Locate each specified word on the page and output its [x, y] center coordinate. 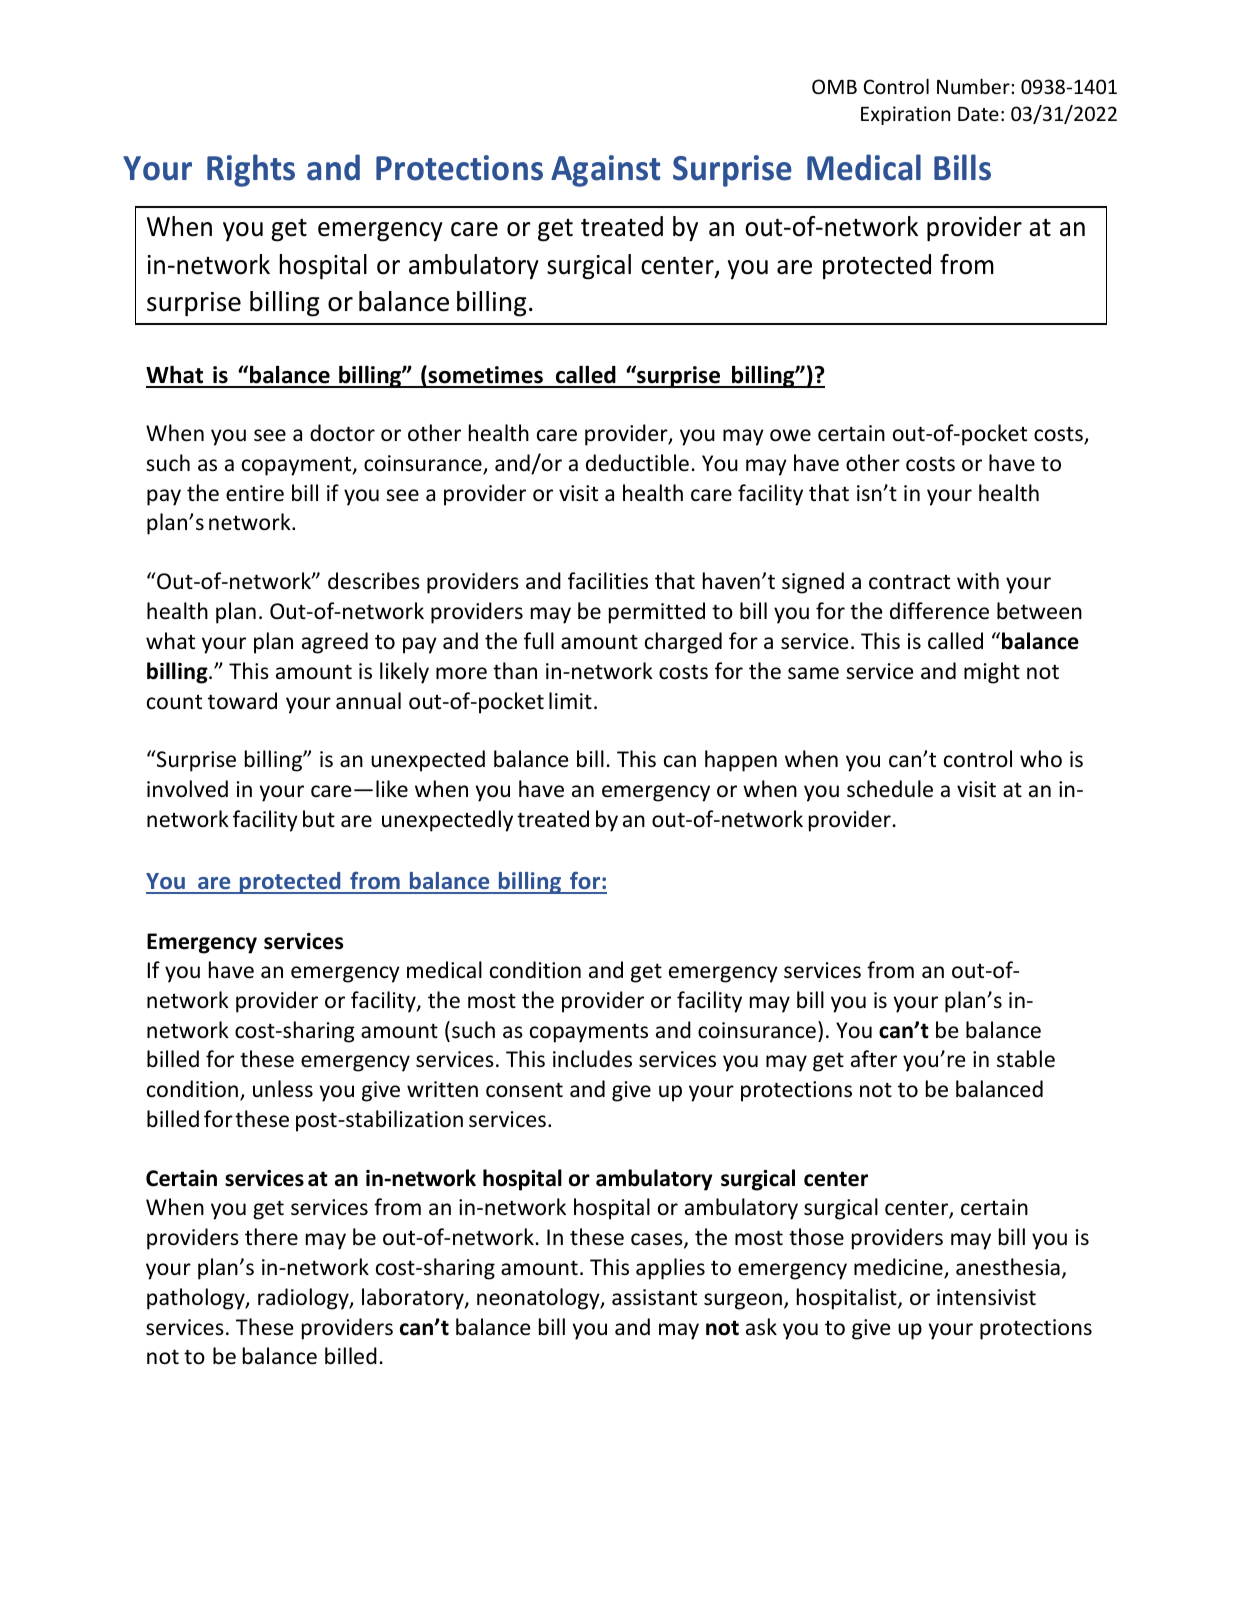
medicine [899, 1268]
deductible [637, 463]
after [874, 1059]
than [515, 670]
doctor [342, 433]
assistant [654, 1297]
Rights [251, 170]
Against [605, 171]
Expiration [905, 115]
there [271, 1237]
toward [242, 701]
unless [283, 1089]
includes [592, 1059]
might [992, 673]
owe [790, 435]
